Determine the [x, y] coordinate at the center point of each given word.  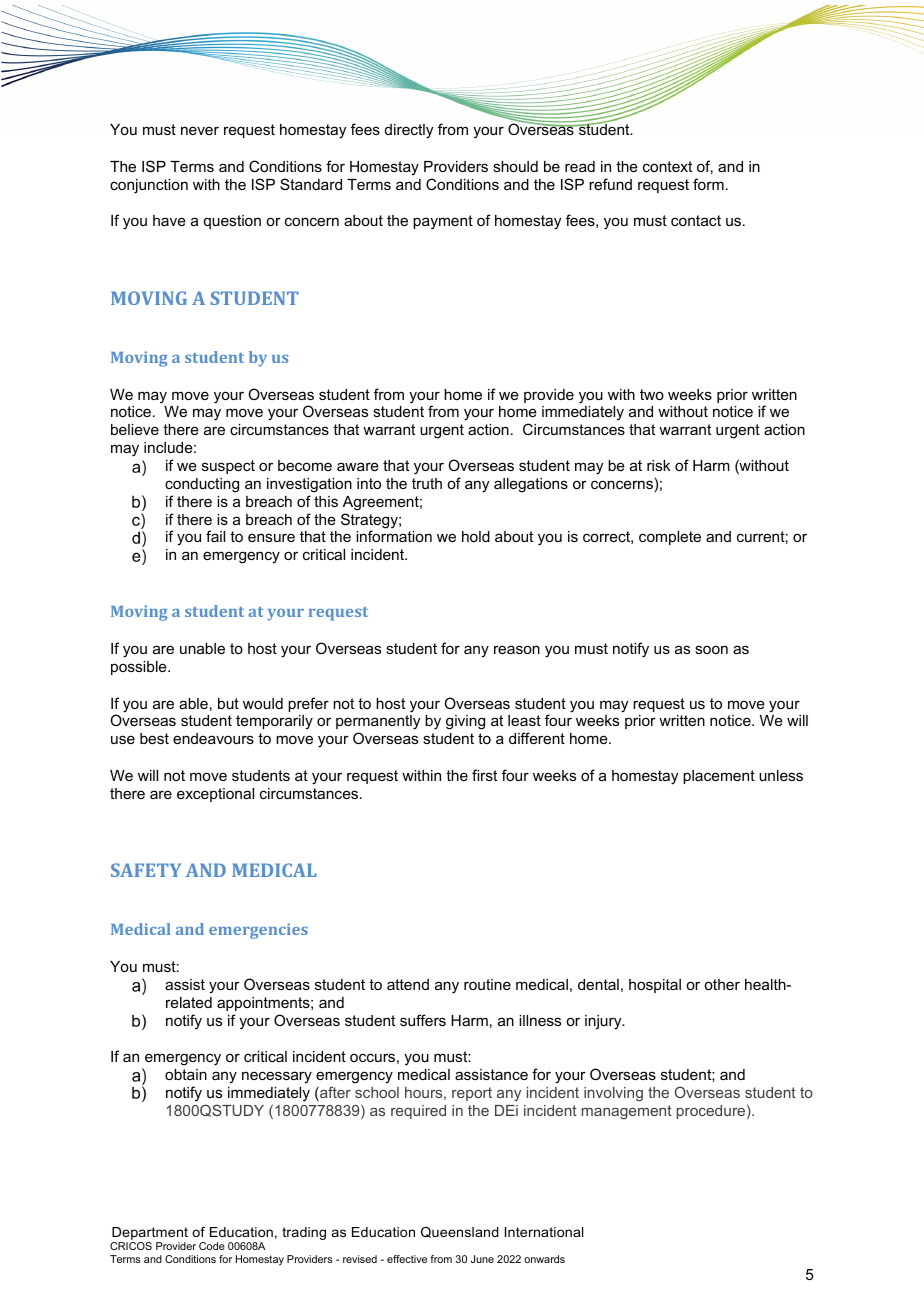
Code [212, 1246]
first [484, 775]
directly [409, 131]
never [200, 130]
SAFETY [146, 870]
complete [670, 538]
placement [719, 777]
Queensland [460, 1232]
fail [215, 536]
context [667, 166]
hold [476, 536]
